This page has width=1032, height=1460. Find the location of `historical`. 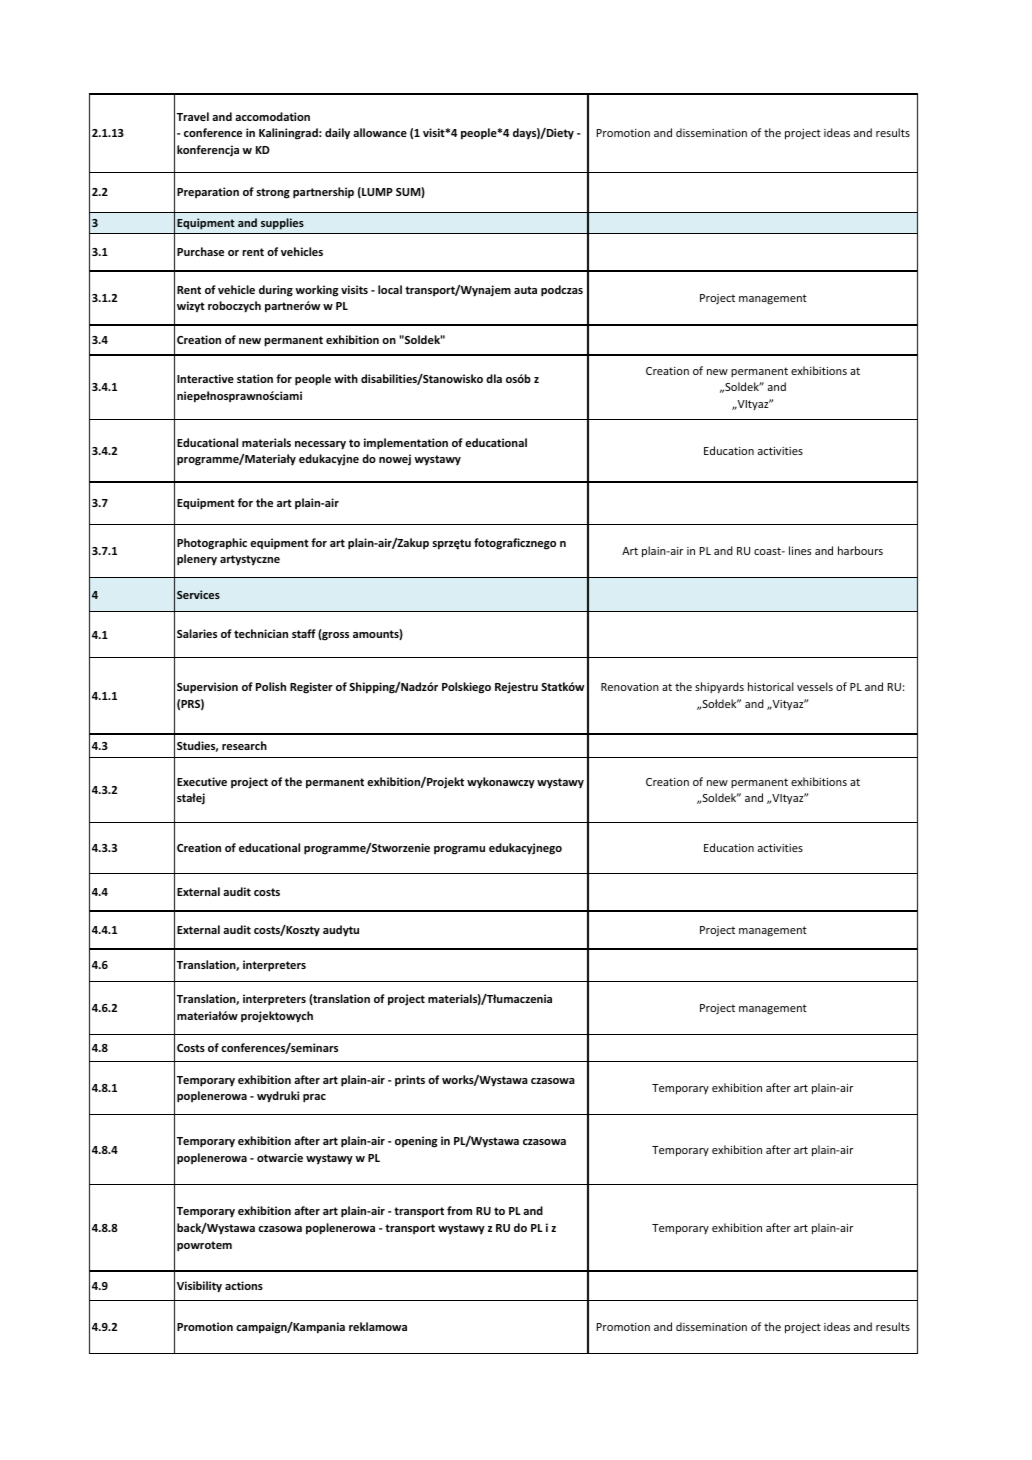

historical is located at coordinates (771, 686).
